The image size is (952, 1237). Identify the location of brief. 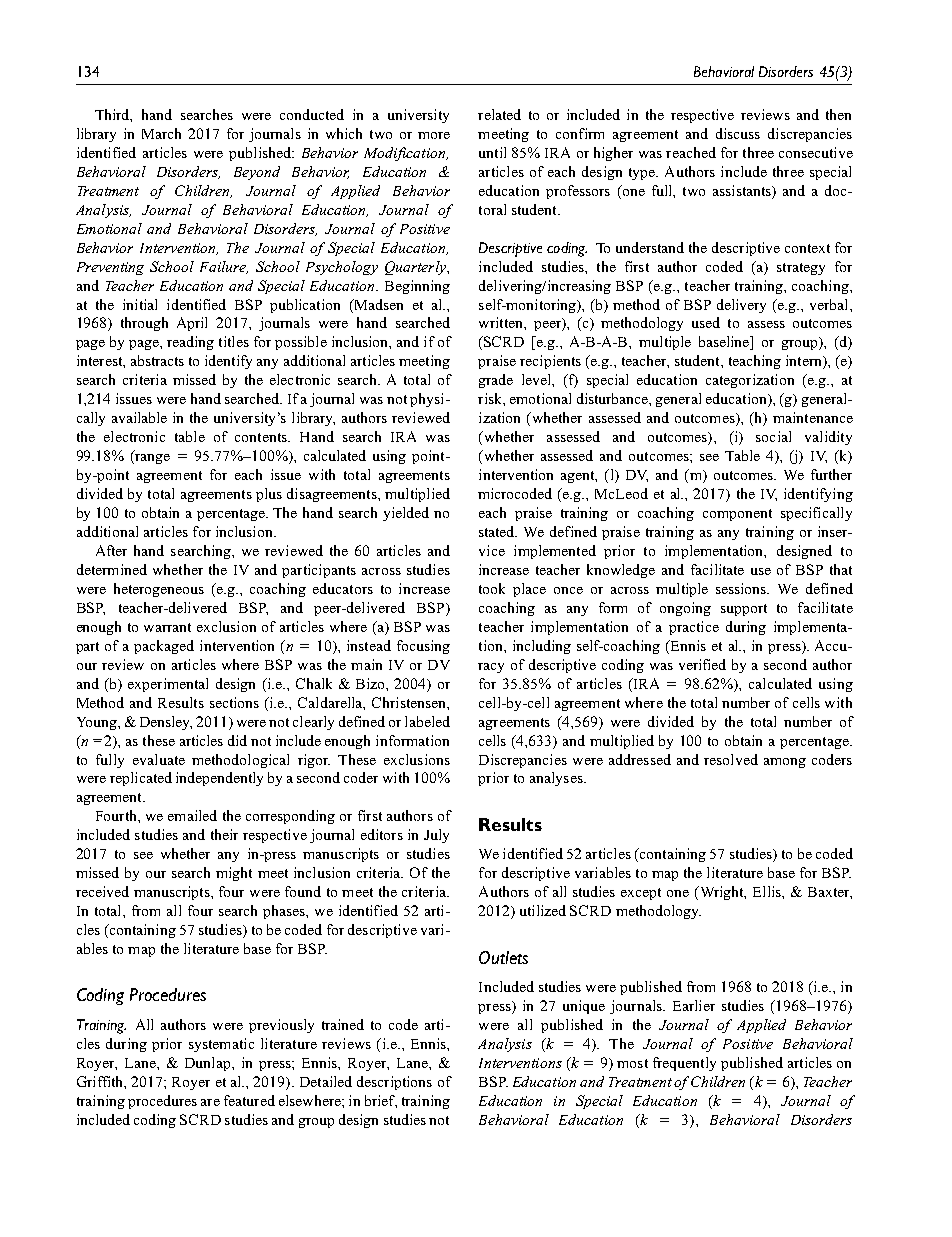
(381, 1101).
